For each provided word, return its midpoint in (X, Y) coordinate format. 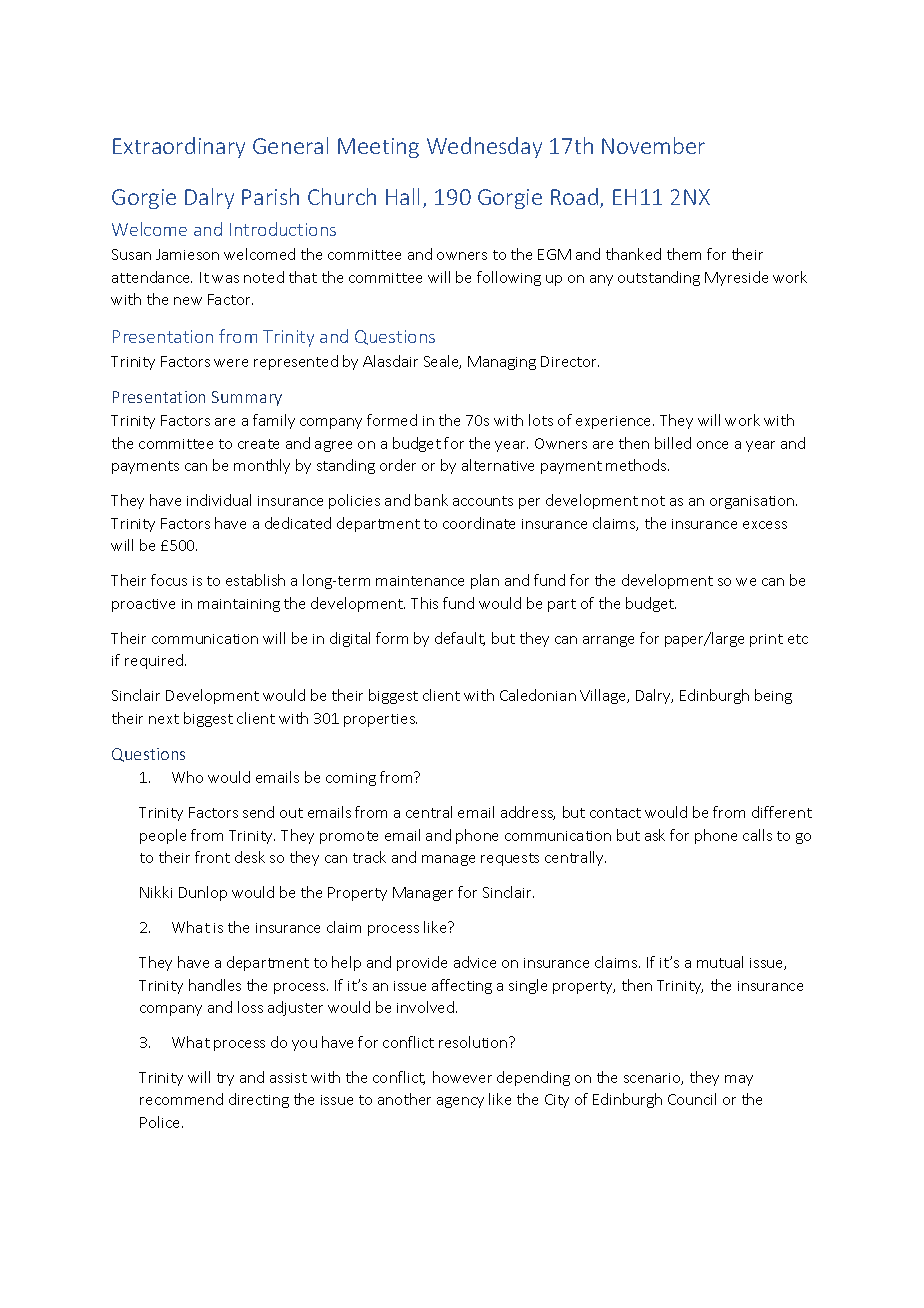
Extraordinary (179, 147)
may (739, 1080)
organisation (753, 502)
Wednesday (484, 147)
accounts (483, 501)
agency (460, 1102)
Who (187, 777)
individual (219, 500)
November (653, 145)
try (225, 1079)
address (528, 813)
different (782, 812)
